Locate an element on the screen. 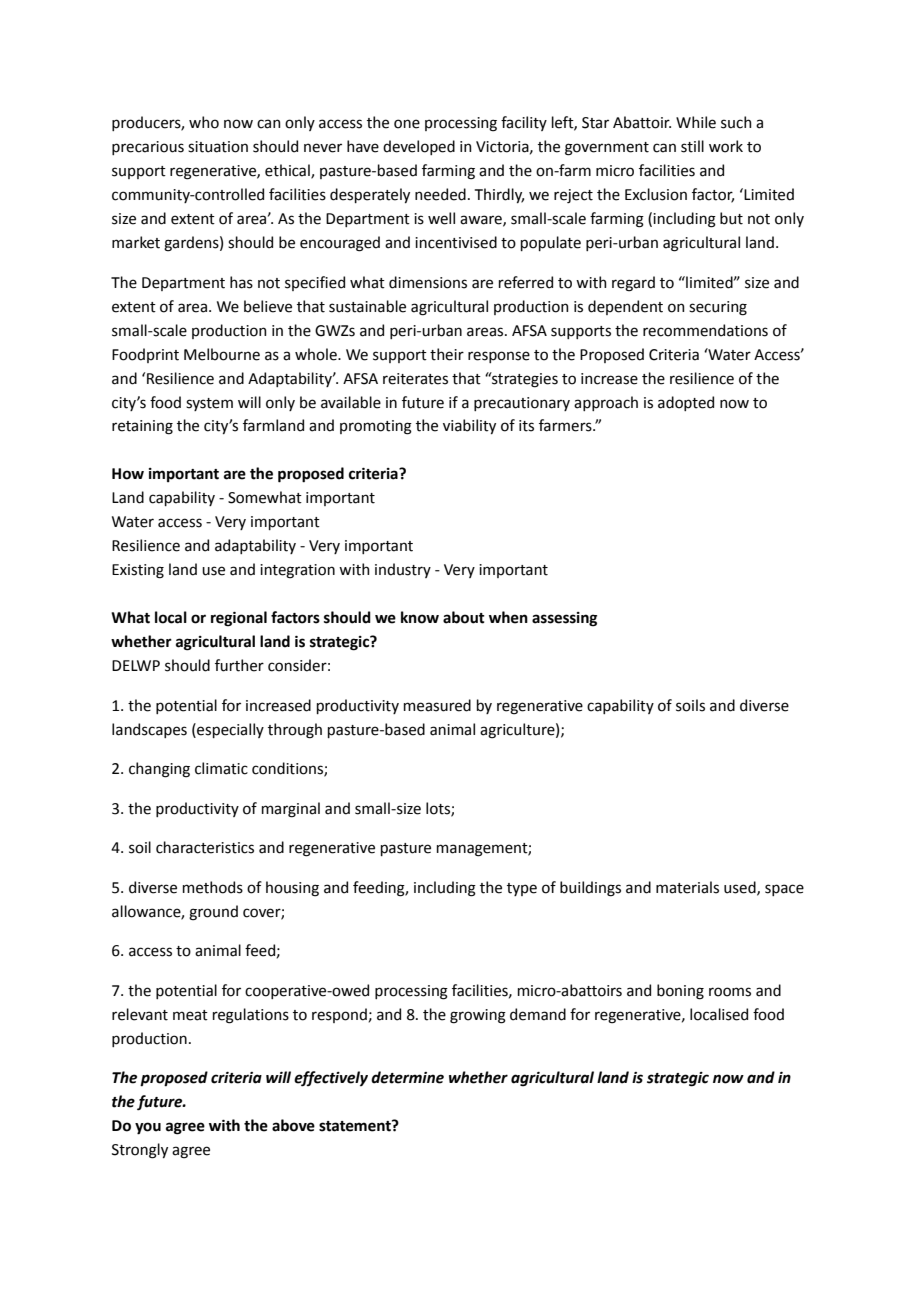  rooms is located at coordinates (730, 992).
